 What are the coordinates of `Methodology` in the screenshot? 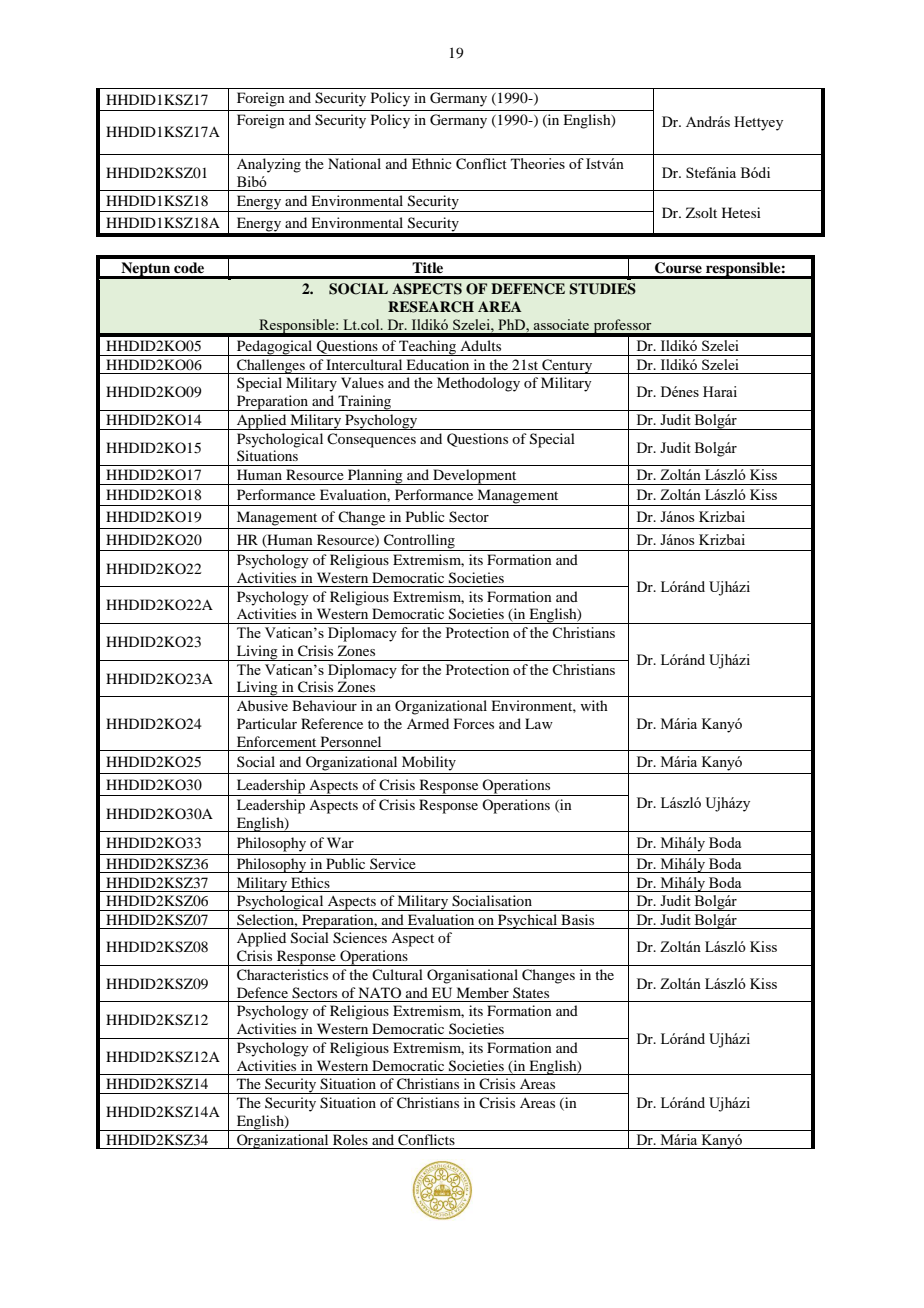 It's located at (478, 384).
